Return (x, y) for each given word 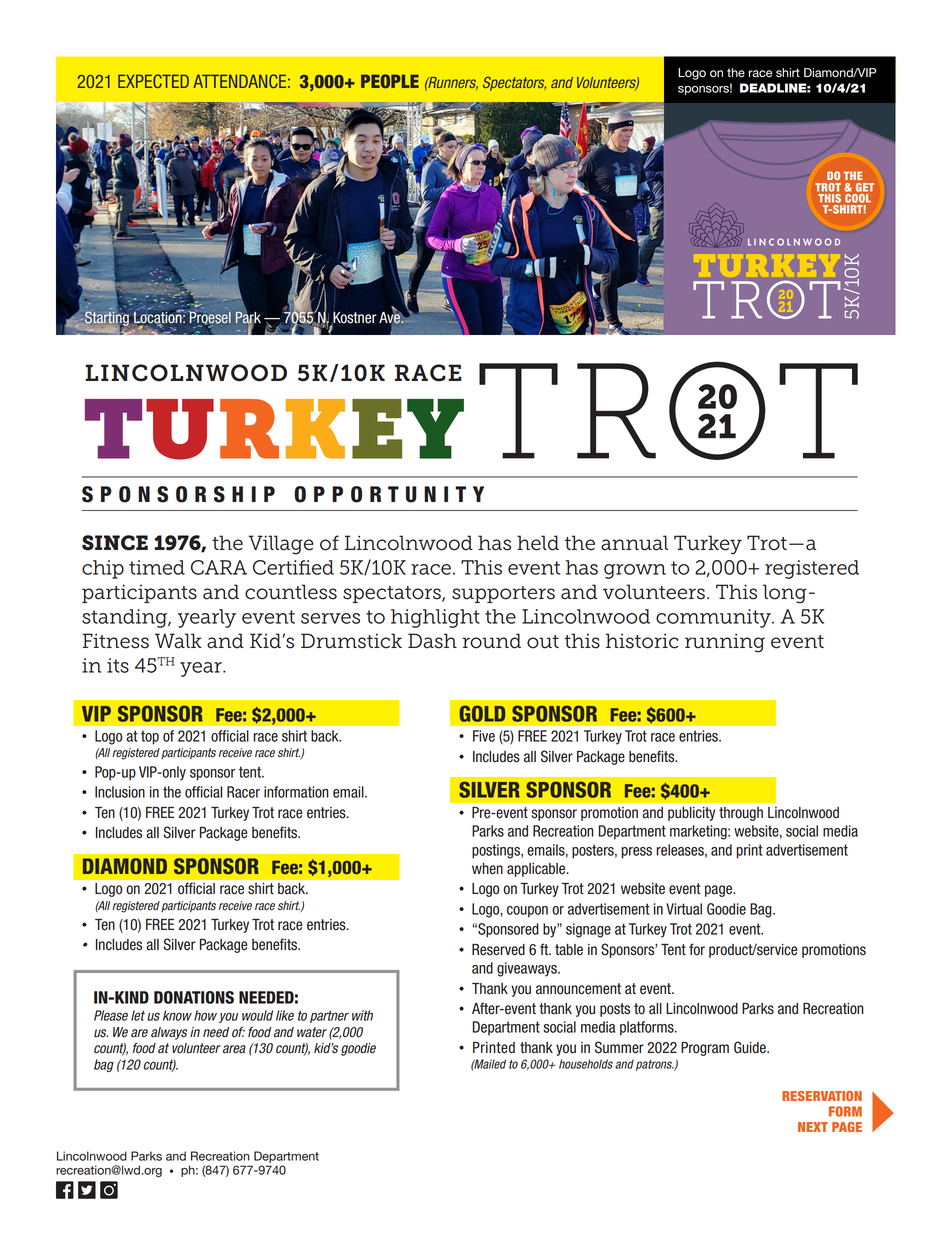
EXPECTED (153, 81)
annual (634, 543)
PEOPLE (390, 81)
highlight (435, 618)
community (714, 618)
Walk (178, 641)
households (586, 1064)
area (234, 1049)
